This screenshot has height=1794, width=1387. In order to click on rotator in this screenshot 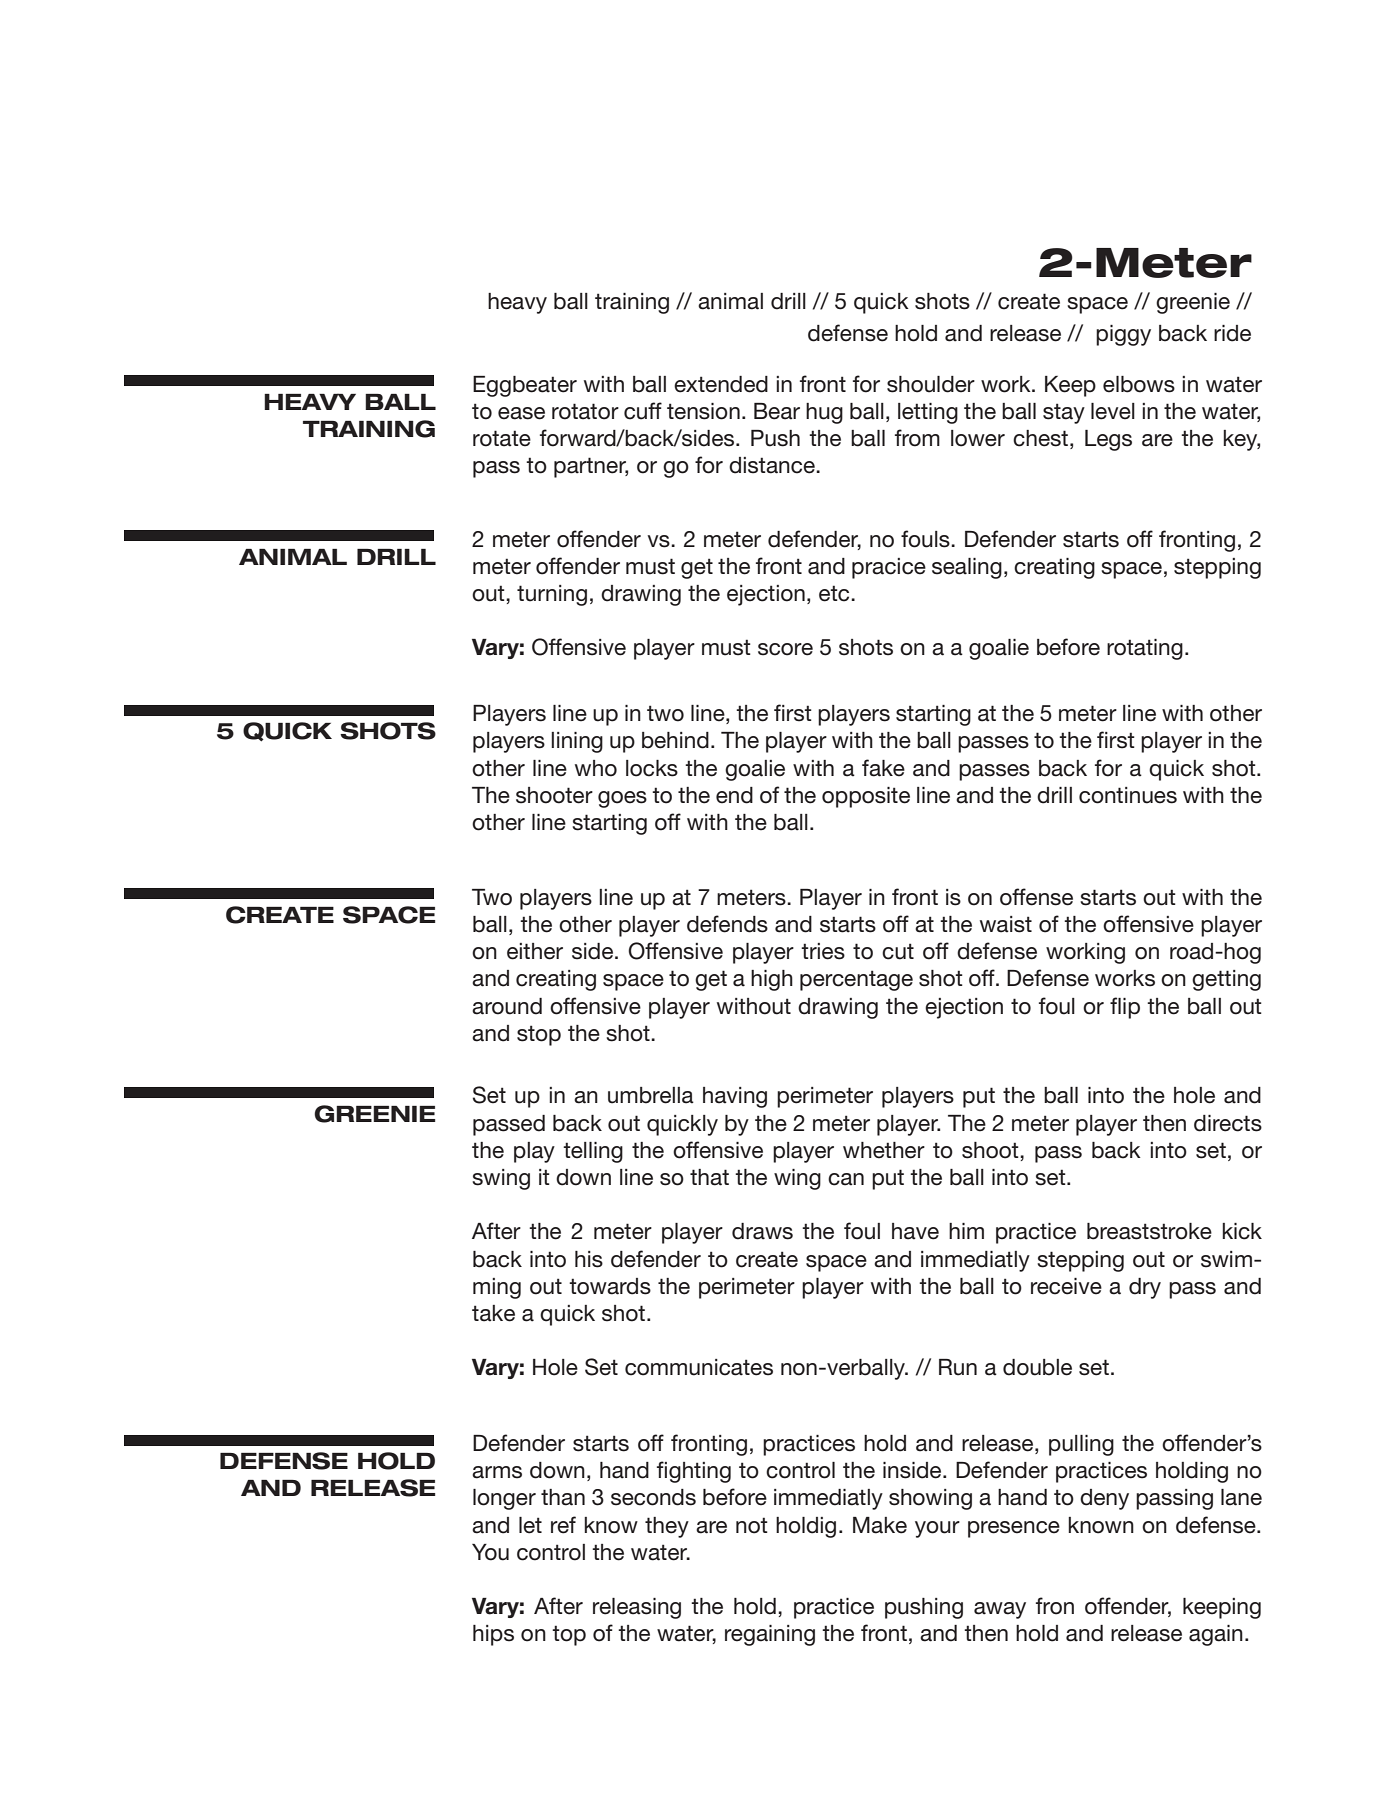, I will do `click(585, 411)`.
